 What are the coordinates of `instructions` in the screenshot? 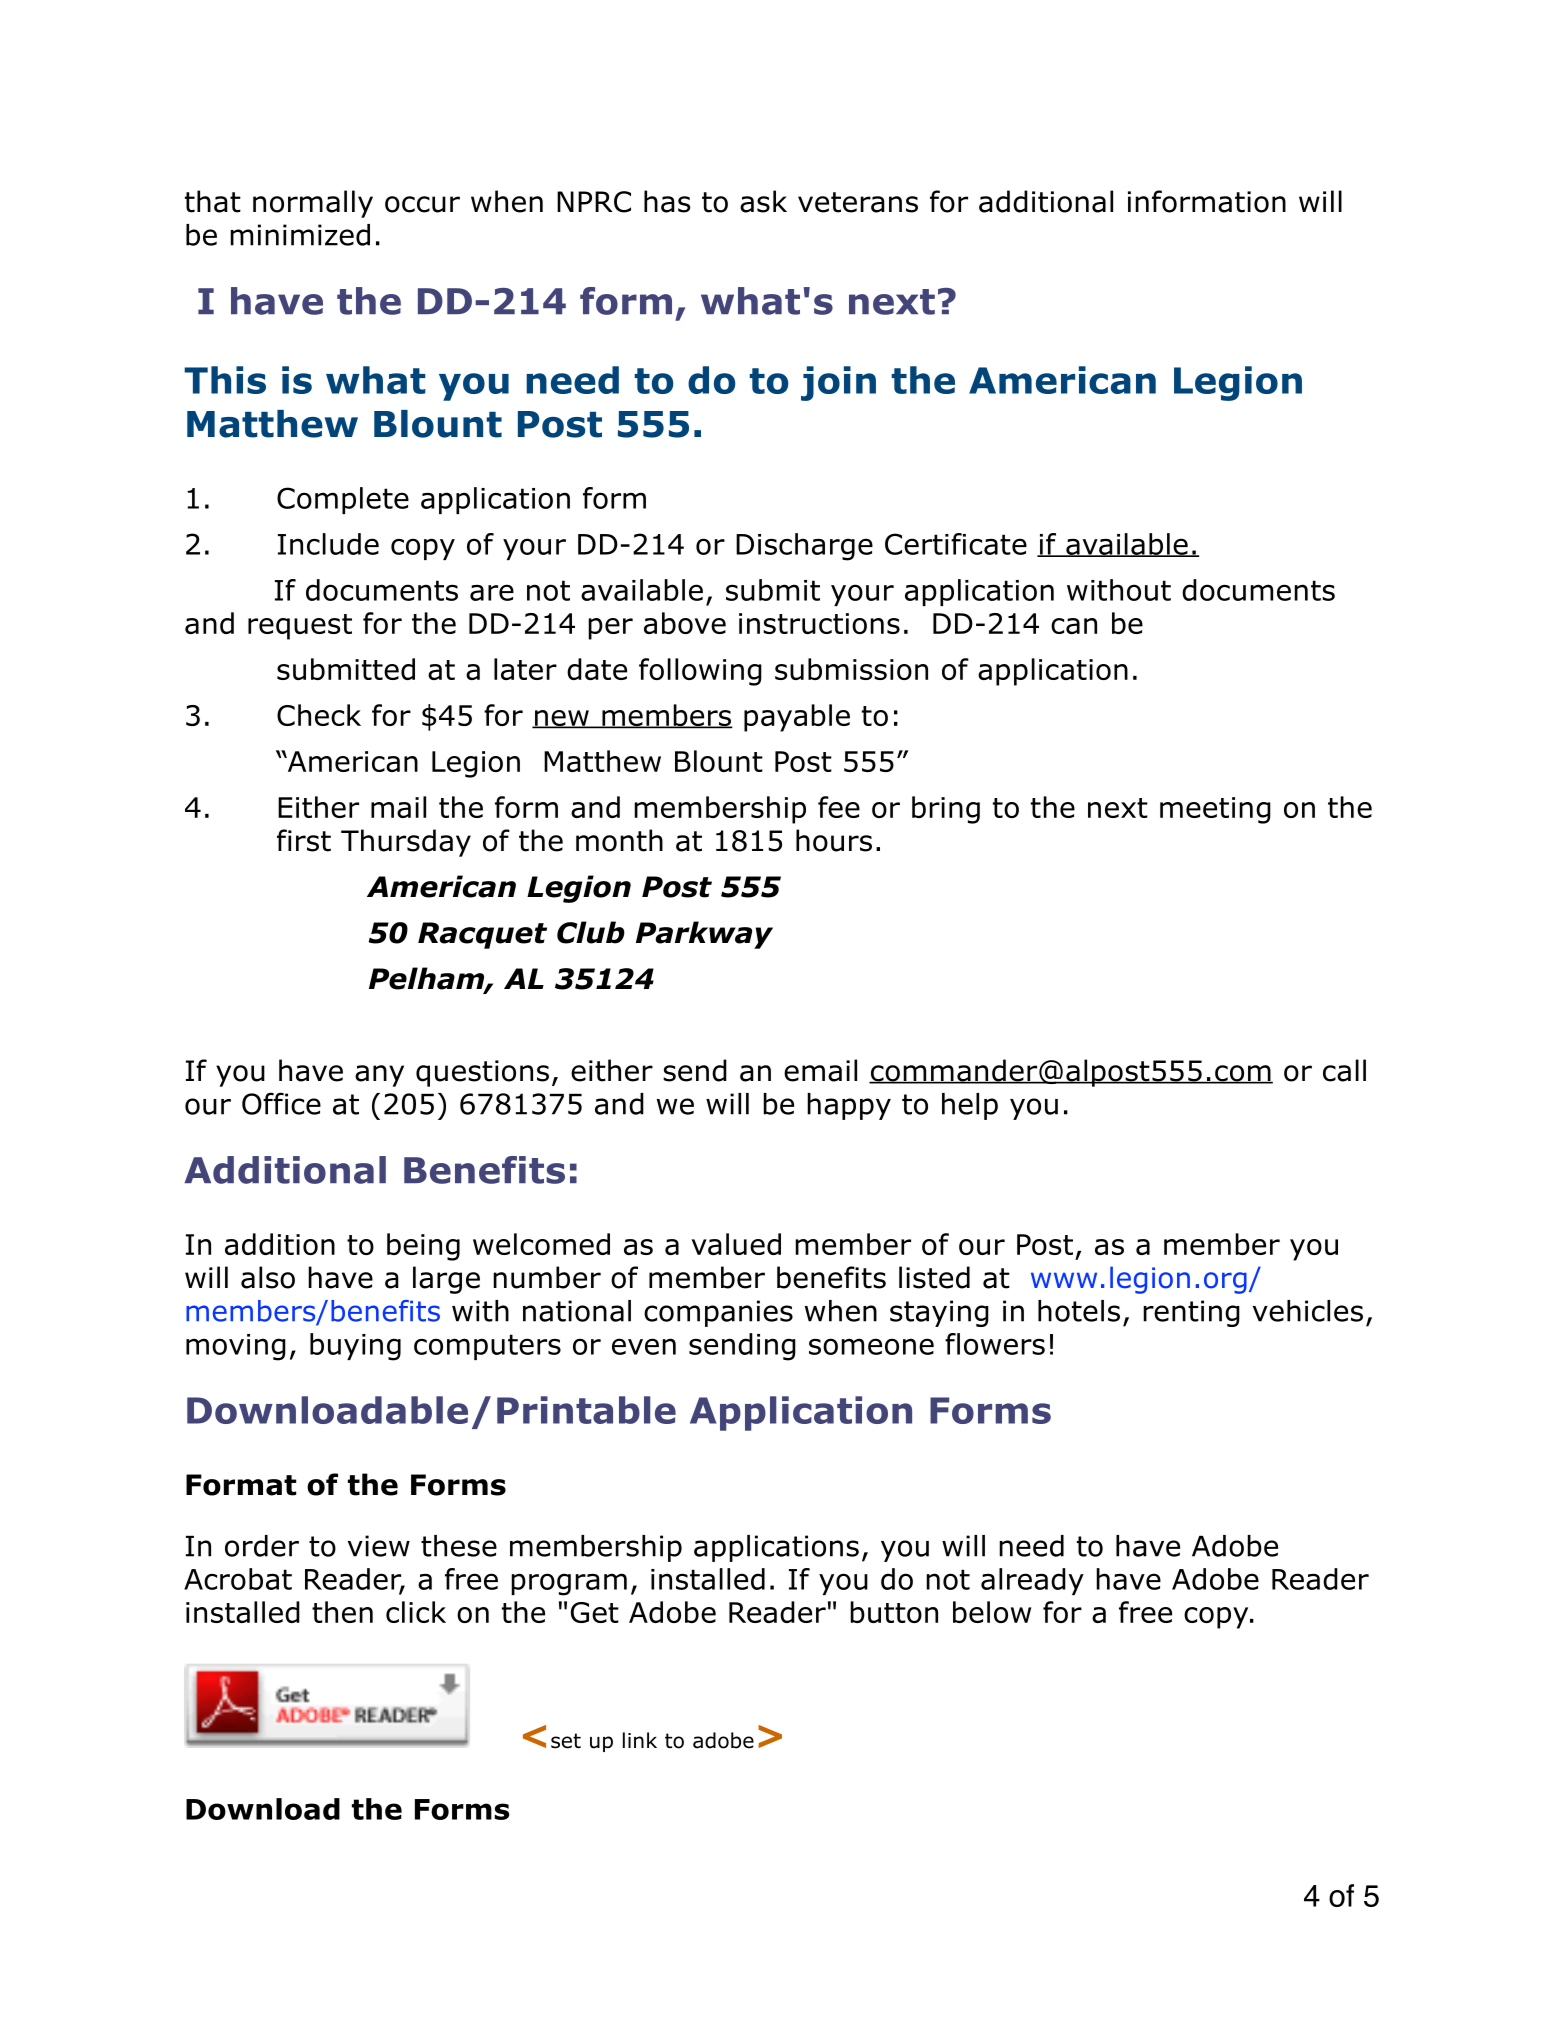 It's located at (819, 623).
